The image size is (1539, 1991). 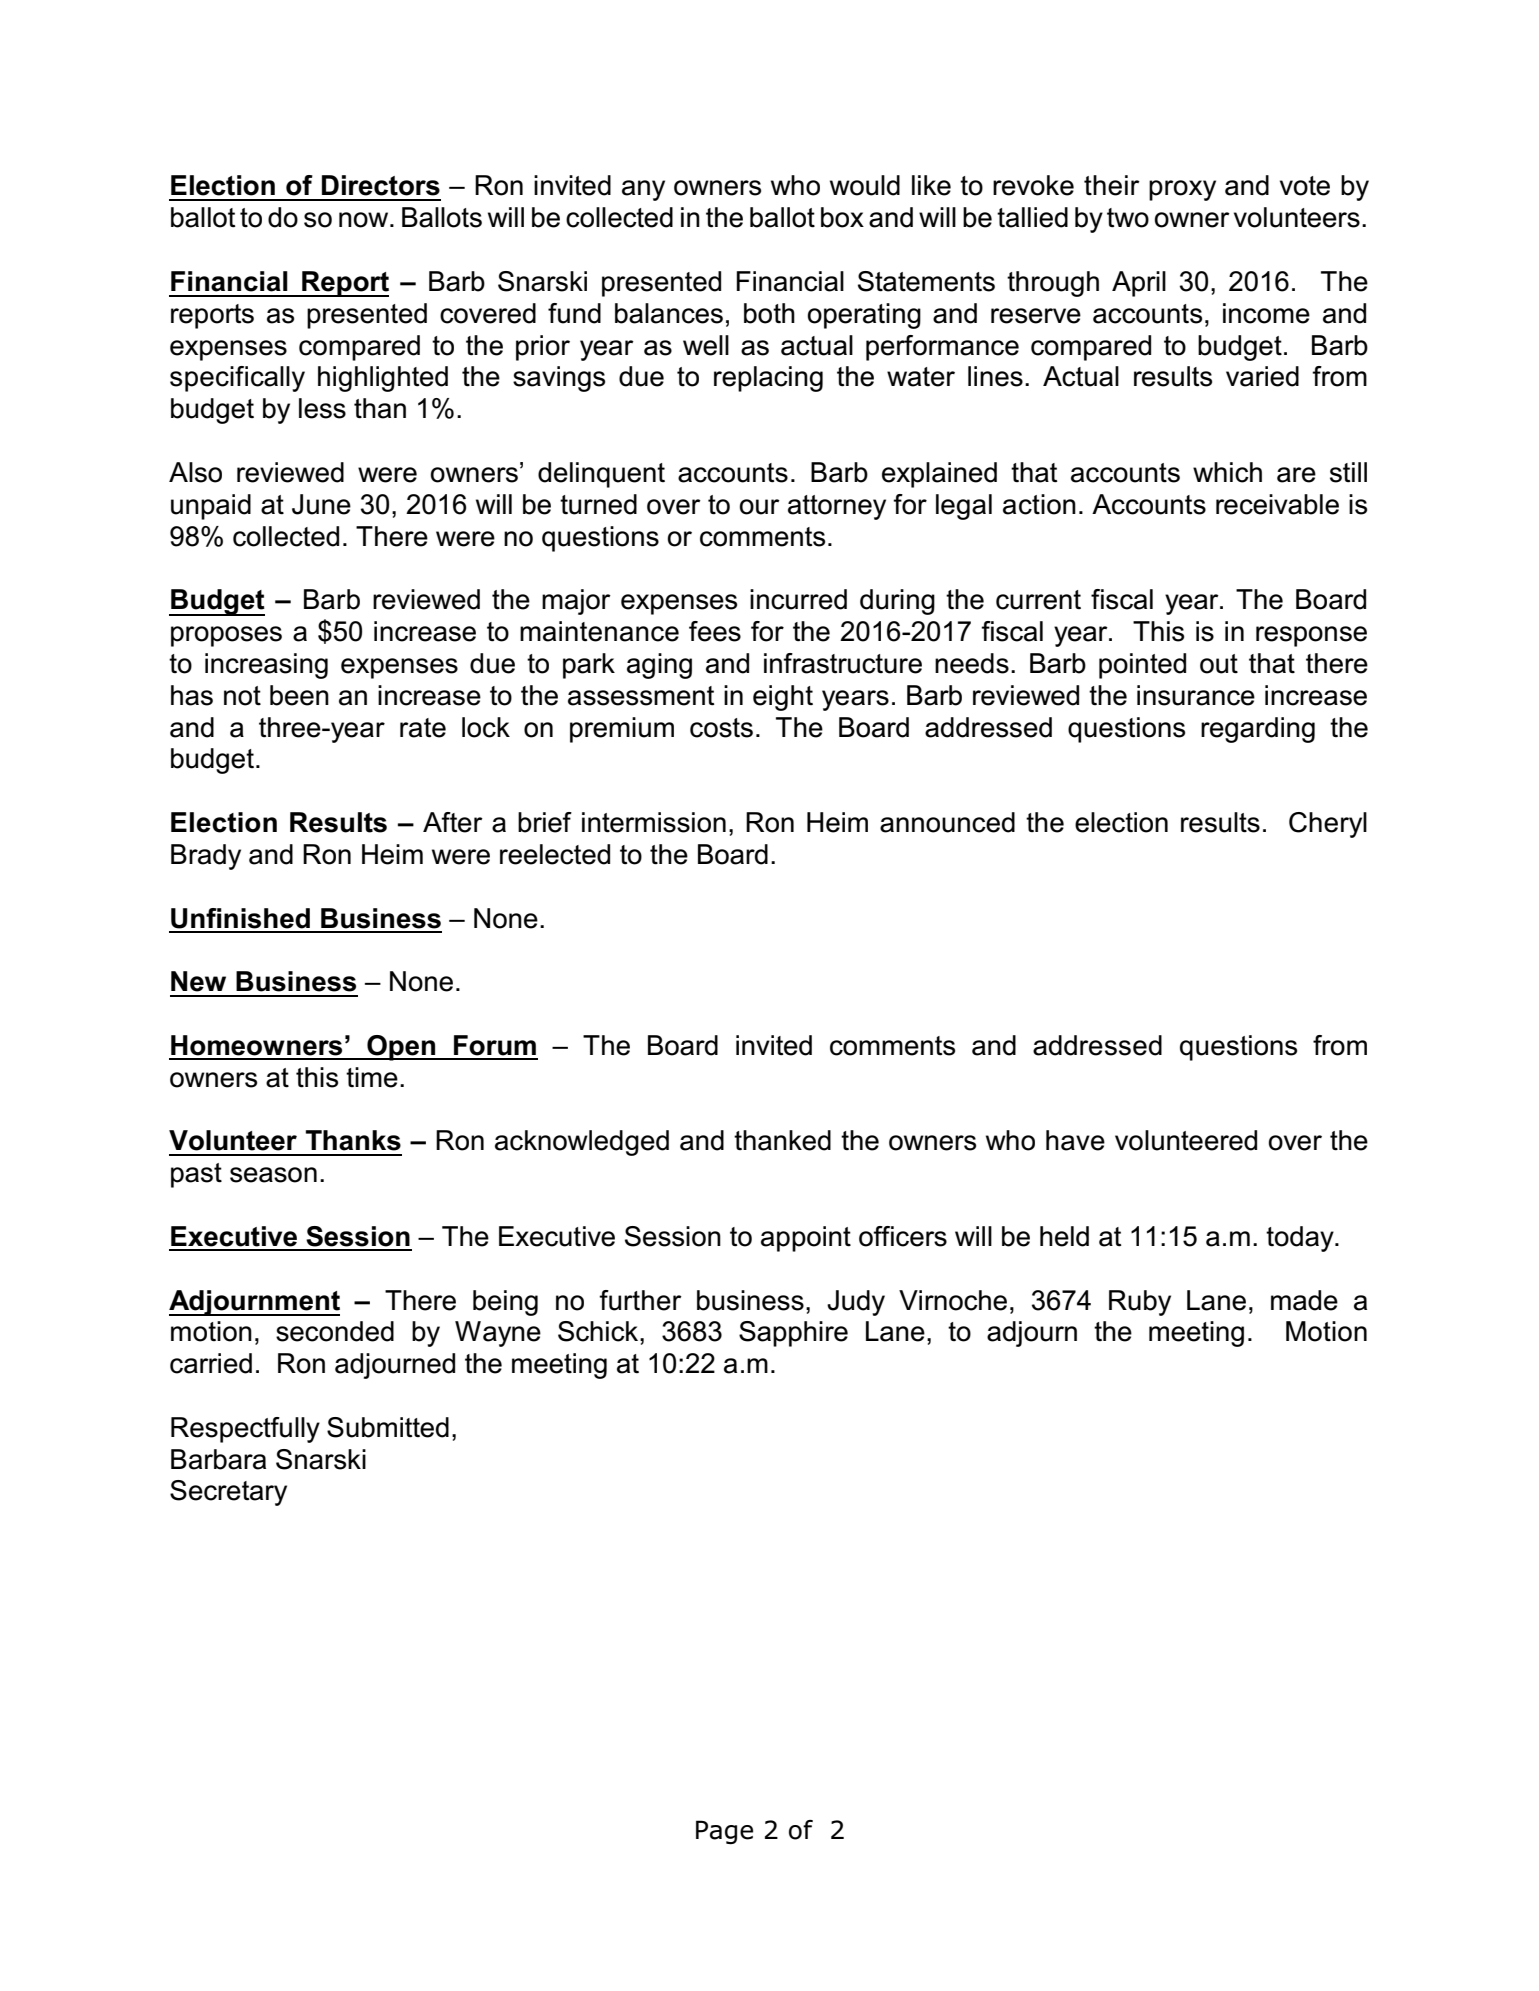 What do you see at coordinates (724, 1832) in the screenshot?
I see `Page` at bounding box center [724, 1832].
